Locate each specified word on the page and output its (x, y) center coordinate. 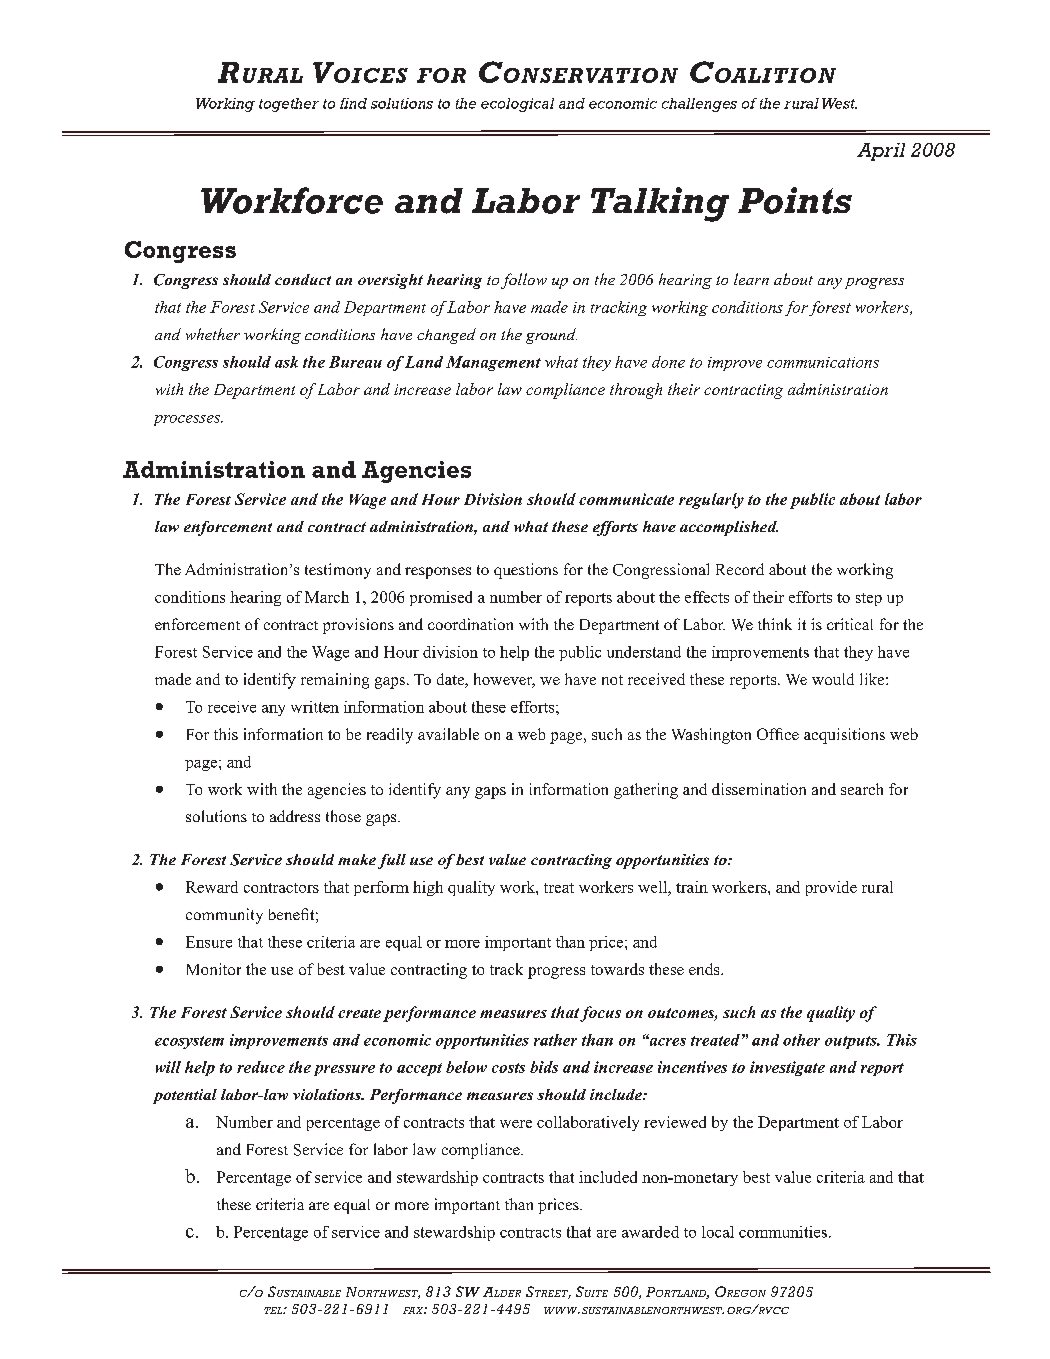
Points (795, 200)
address (295, 816)
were (516, 1124)
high (428, 888)
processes (188, 420)
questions (526, 571)
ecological (517, 105)
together (289, 105)
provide (831, 888)
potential (185, 1096)
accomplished (729, 528)
